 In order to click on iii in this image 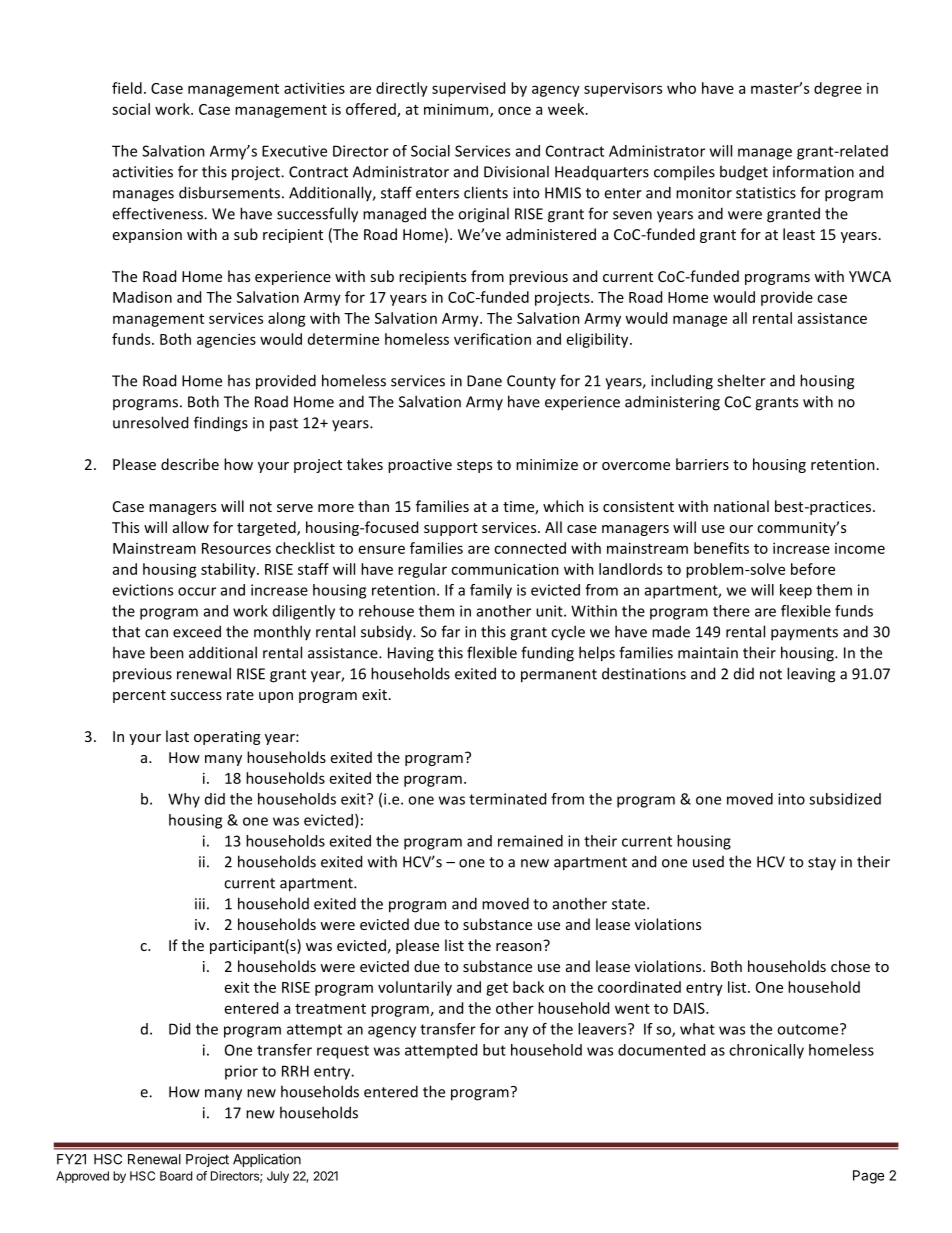, I will do `click(200, 904)`.
